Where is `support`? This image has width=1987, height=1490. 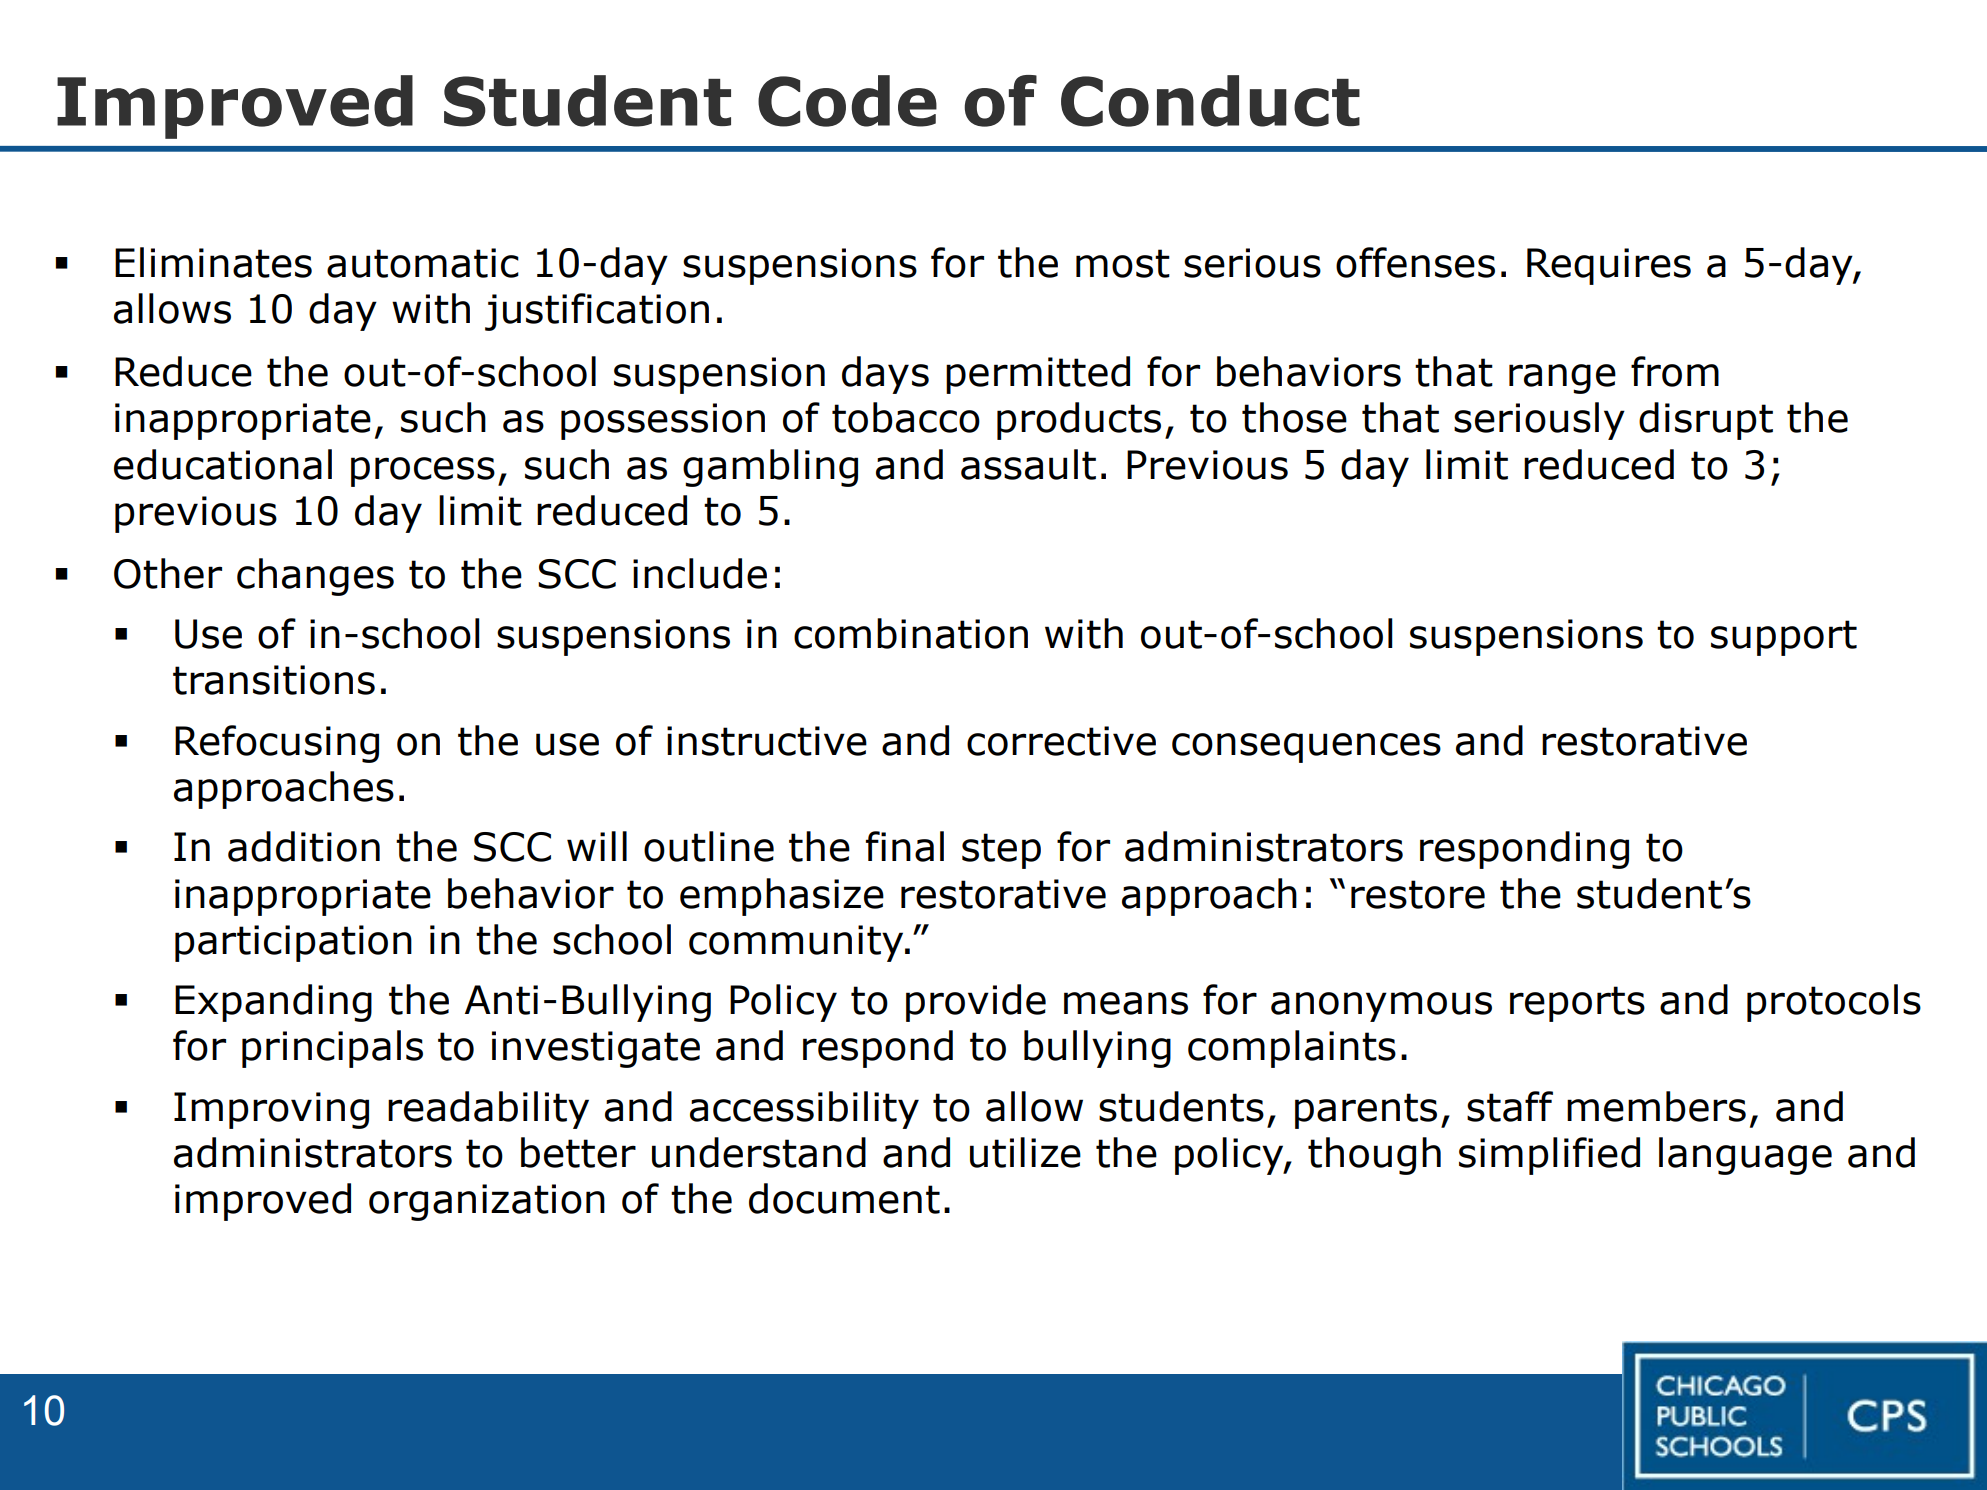
support is located at coordinates (1784, 638).
